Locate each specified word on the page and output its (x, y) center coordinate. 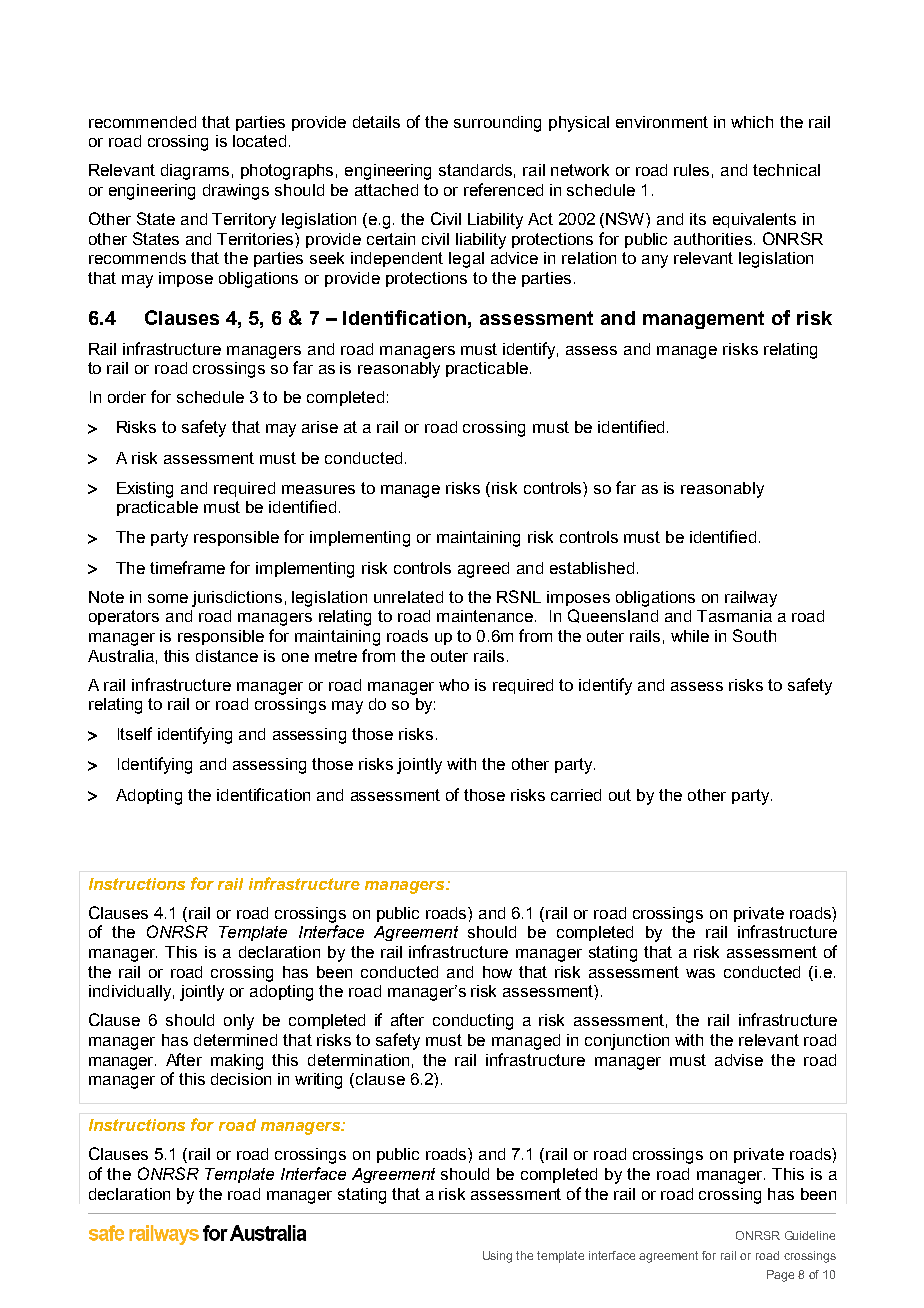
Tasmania (734, 616)
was (700, 973)
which (752, 122)
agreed (483, 570)
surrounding (497, 124)
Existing (145, 490)
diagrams (195, 172)
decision (241, 1079)
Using (497, 1257)
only (239, 1022)
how (497, 972)
